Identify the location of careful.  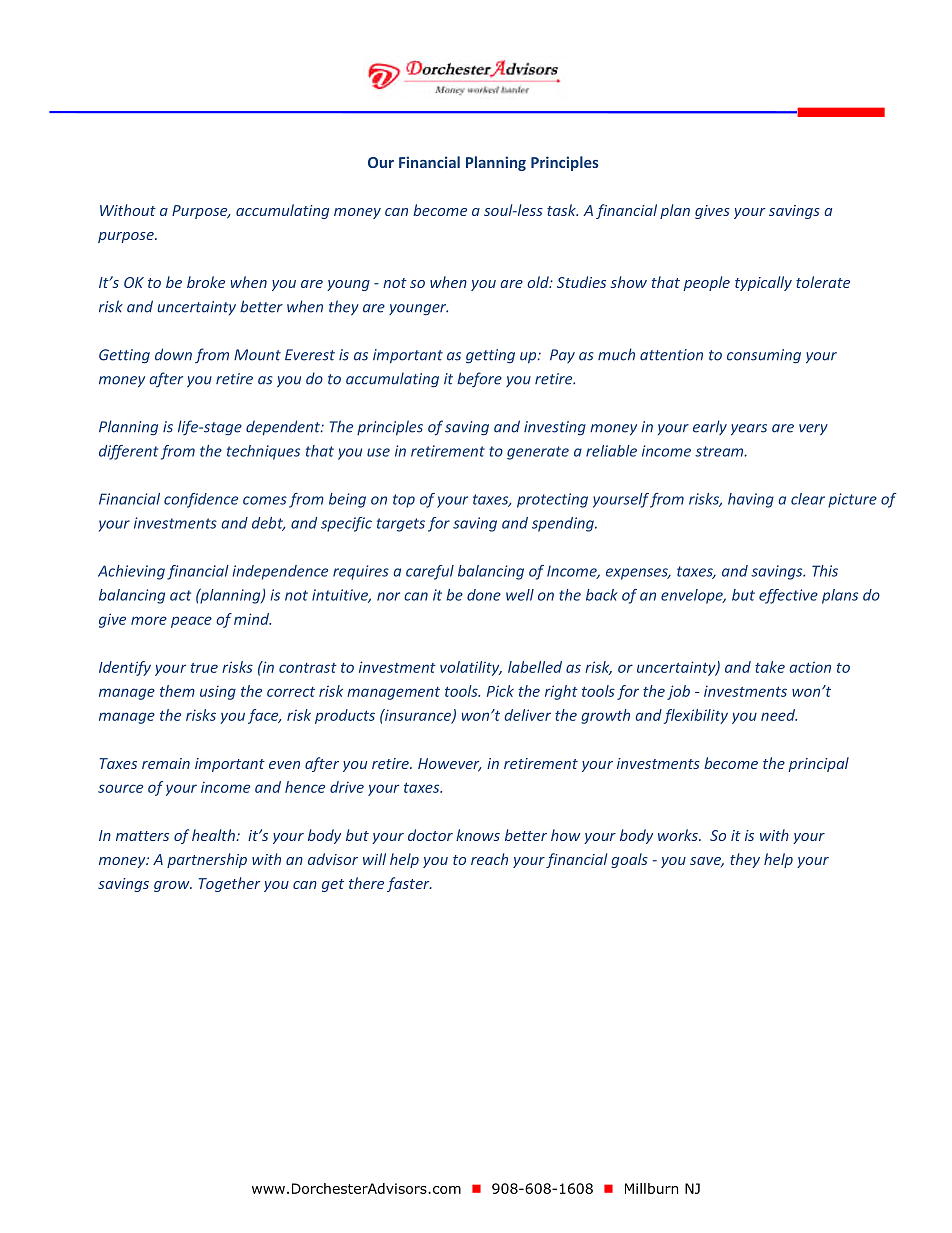
(430, 572).
